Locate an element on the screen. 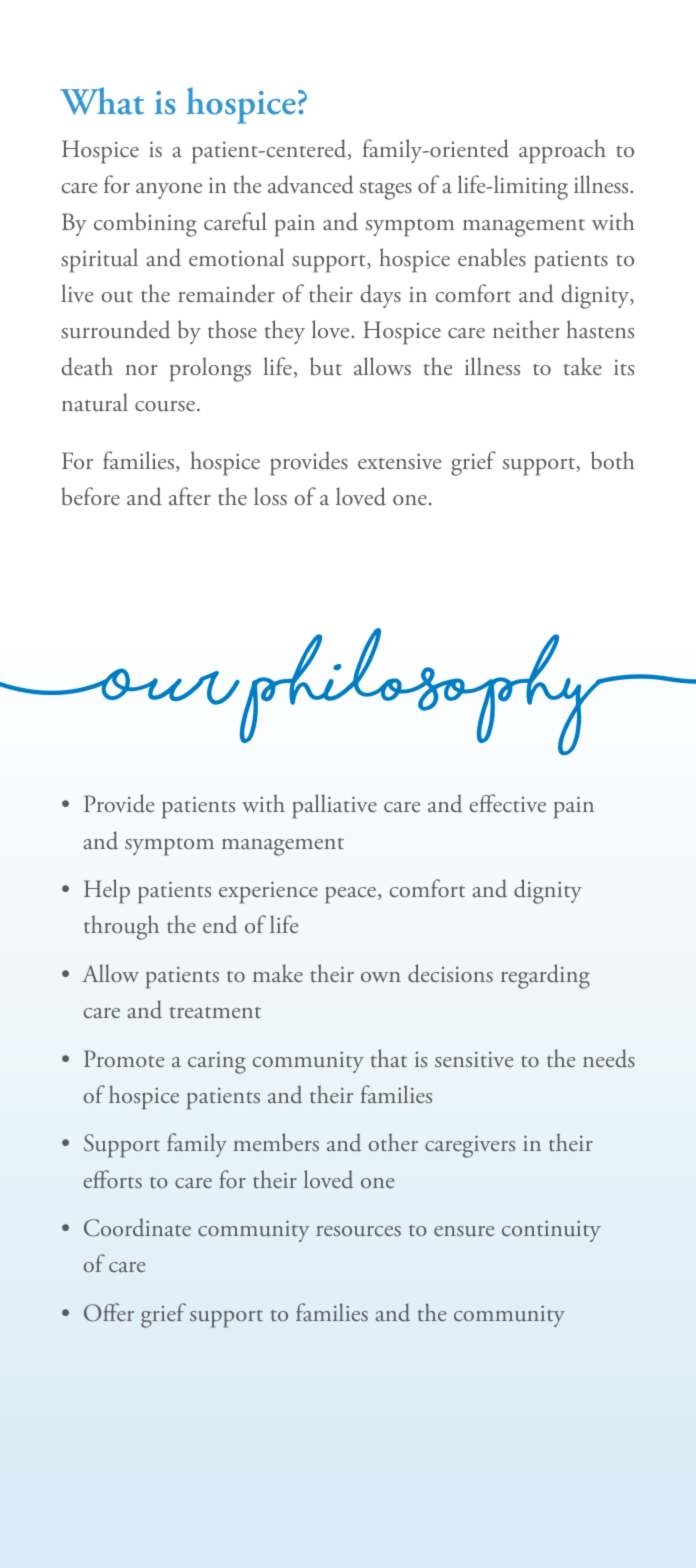 This screenshot has width=696, height=1568. stages is located at coordinates (386, 190).
